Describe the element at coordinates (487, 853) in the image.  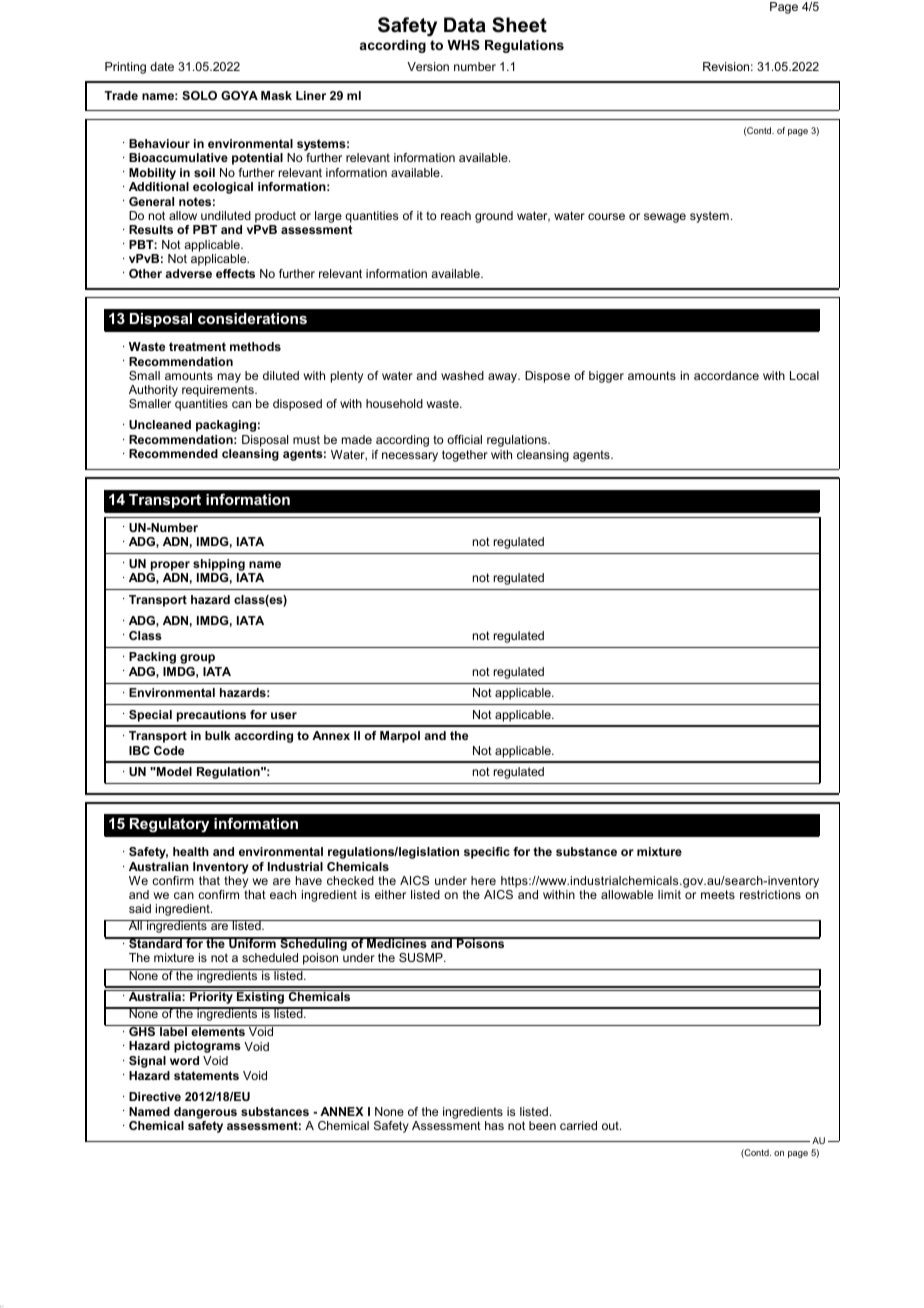
I see `specific` at that location.
